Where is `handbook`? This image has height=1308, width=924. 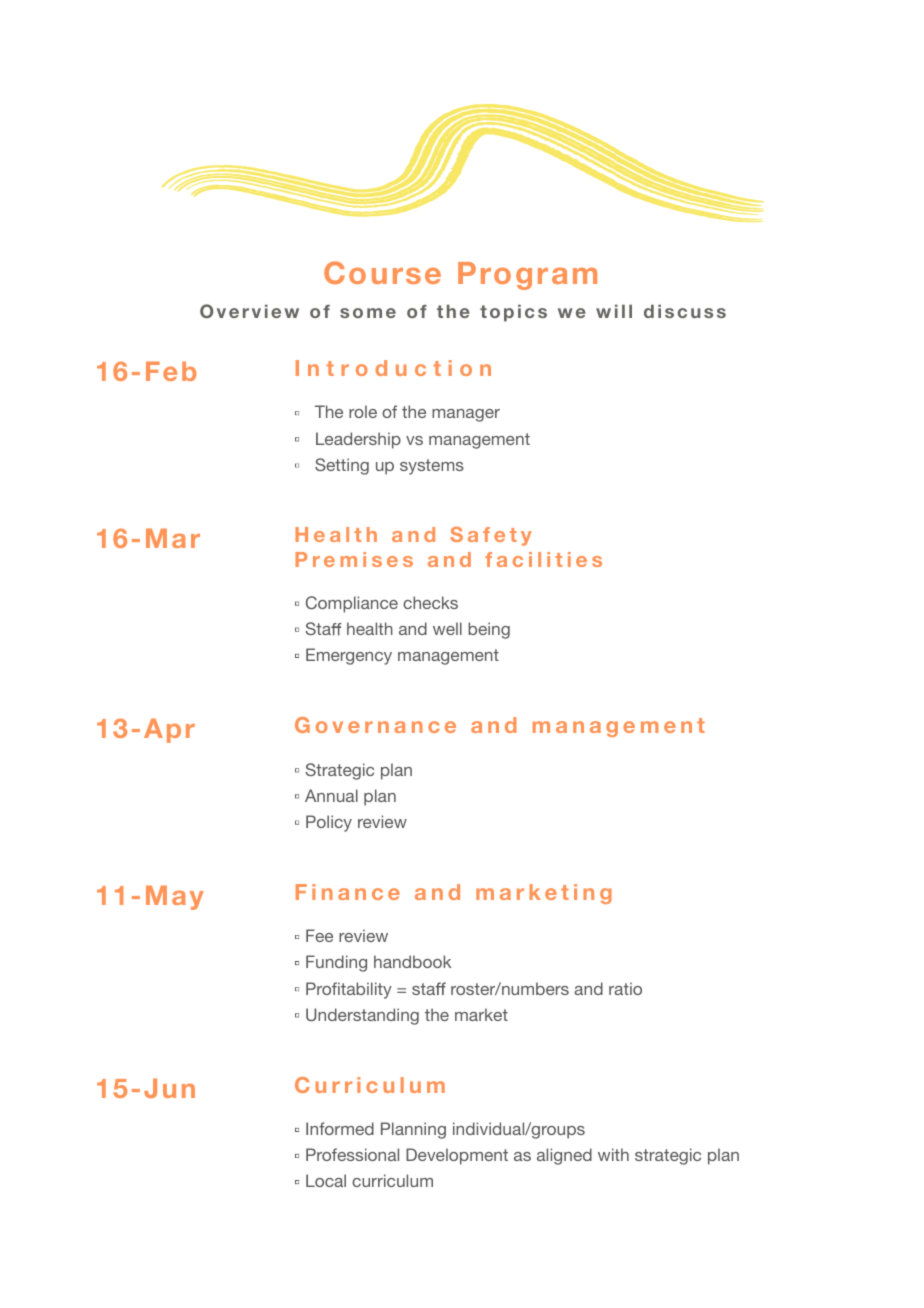
handbook is located at coordinates (412, 961).
